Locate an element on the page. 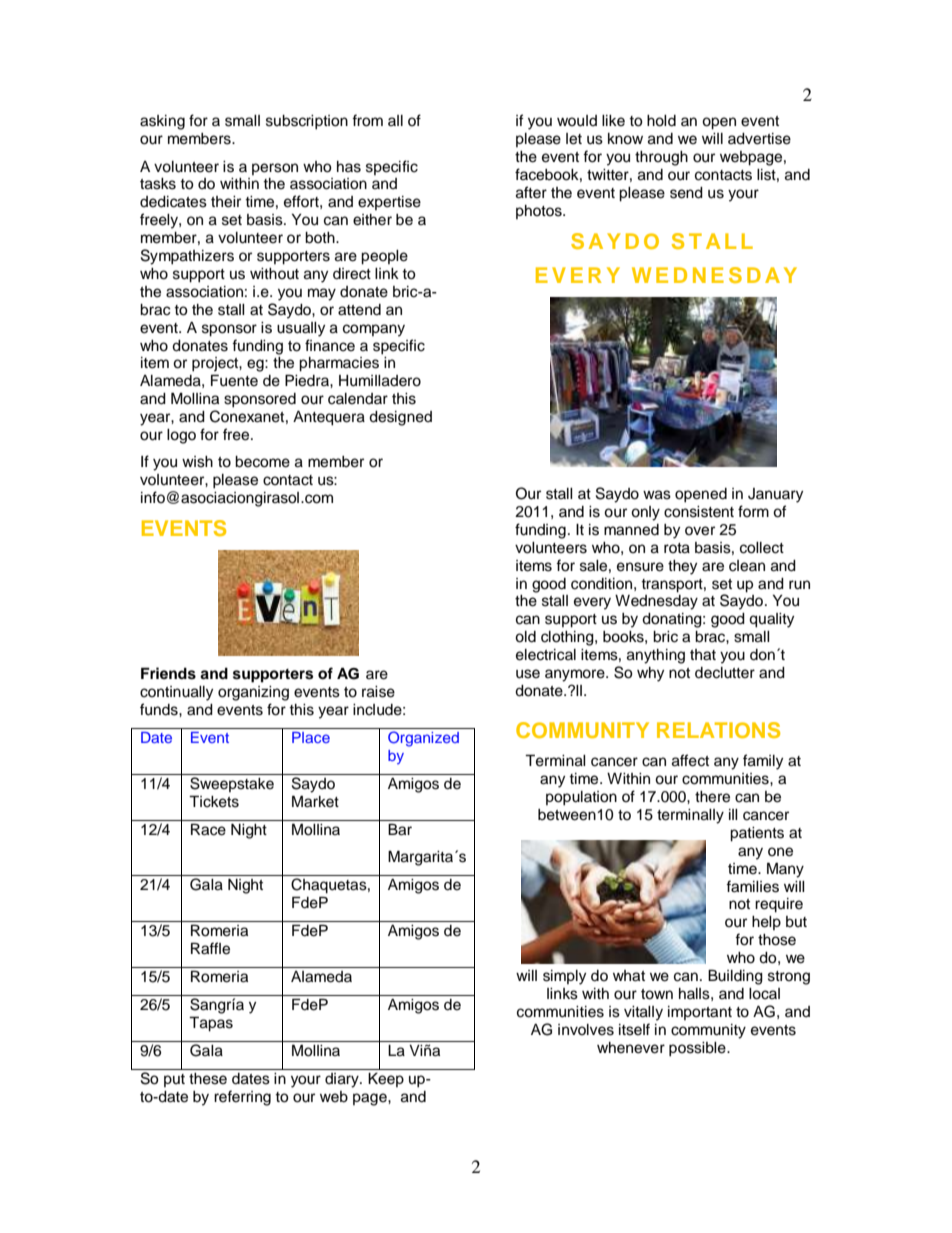 Image resolution: width=952 pixels, height=1233 pixels. person is located at coordinates (275, 169).
